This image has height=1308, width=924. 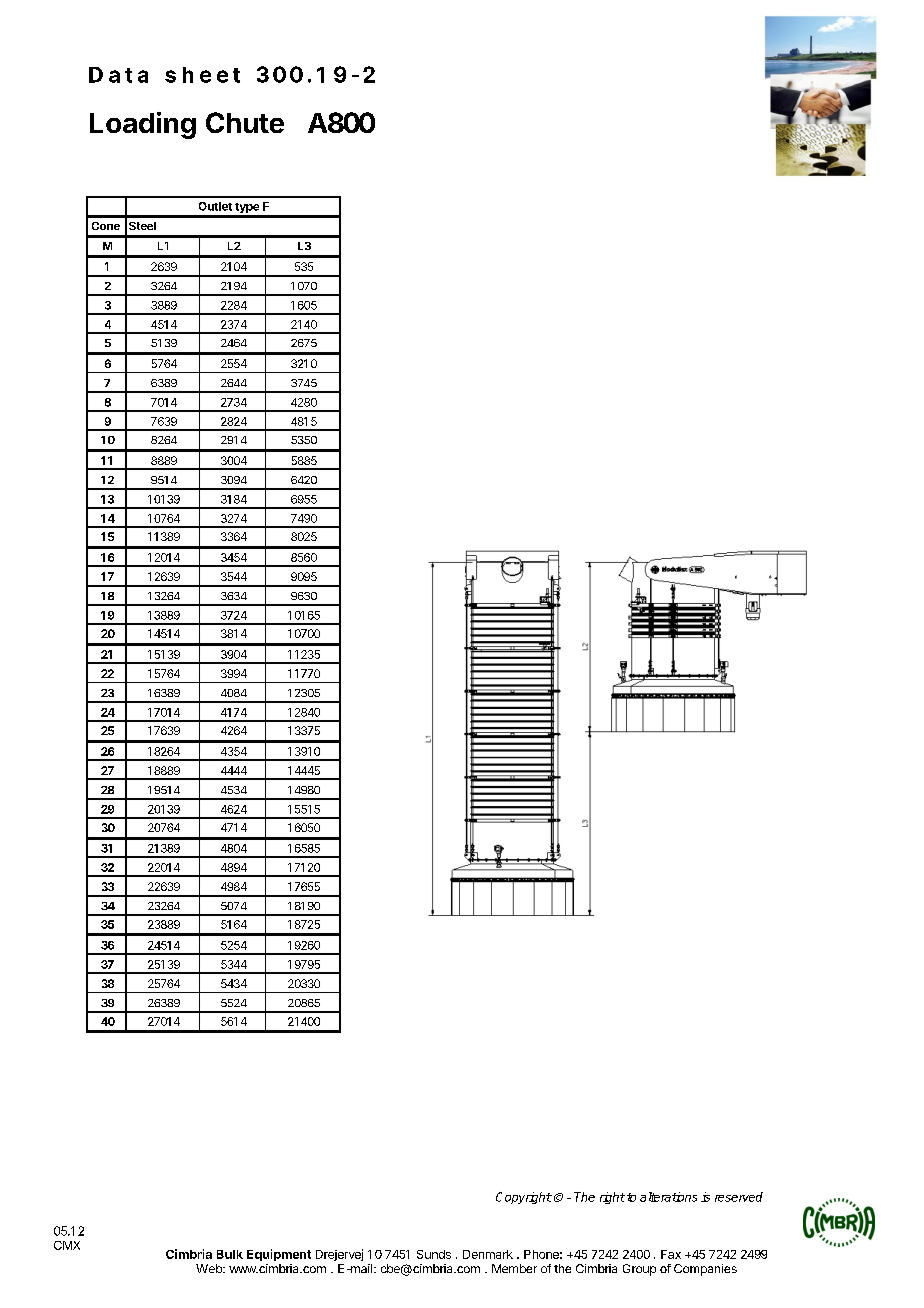 I want to click on Denmark, so click(x=488, y=1254).
